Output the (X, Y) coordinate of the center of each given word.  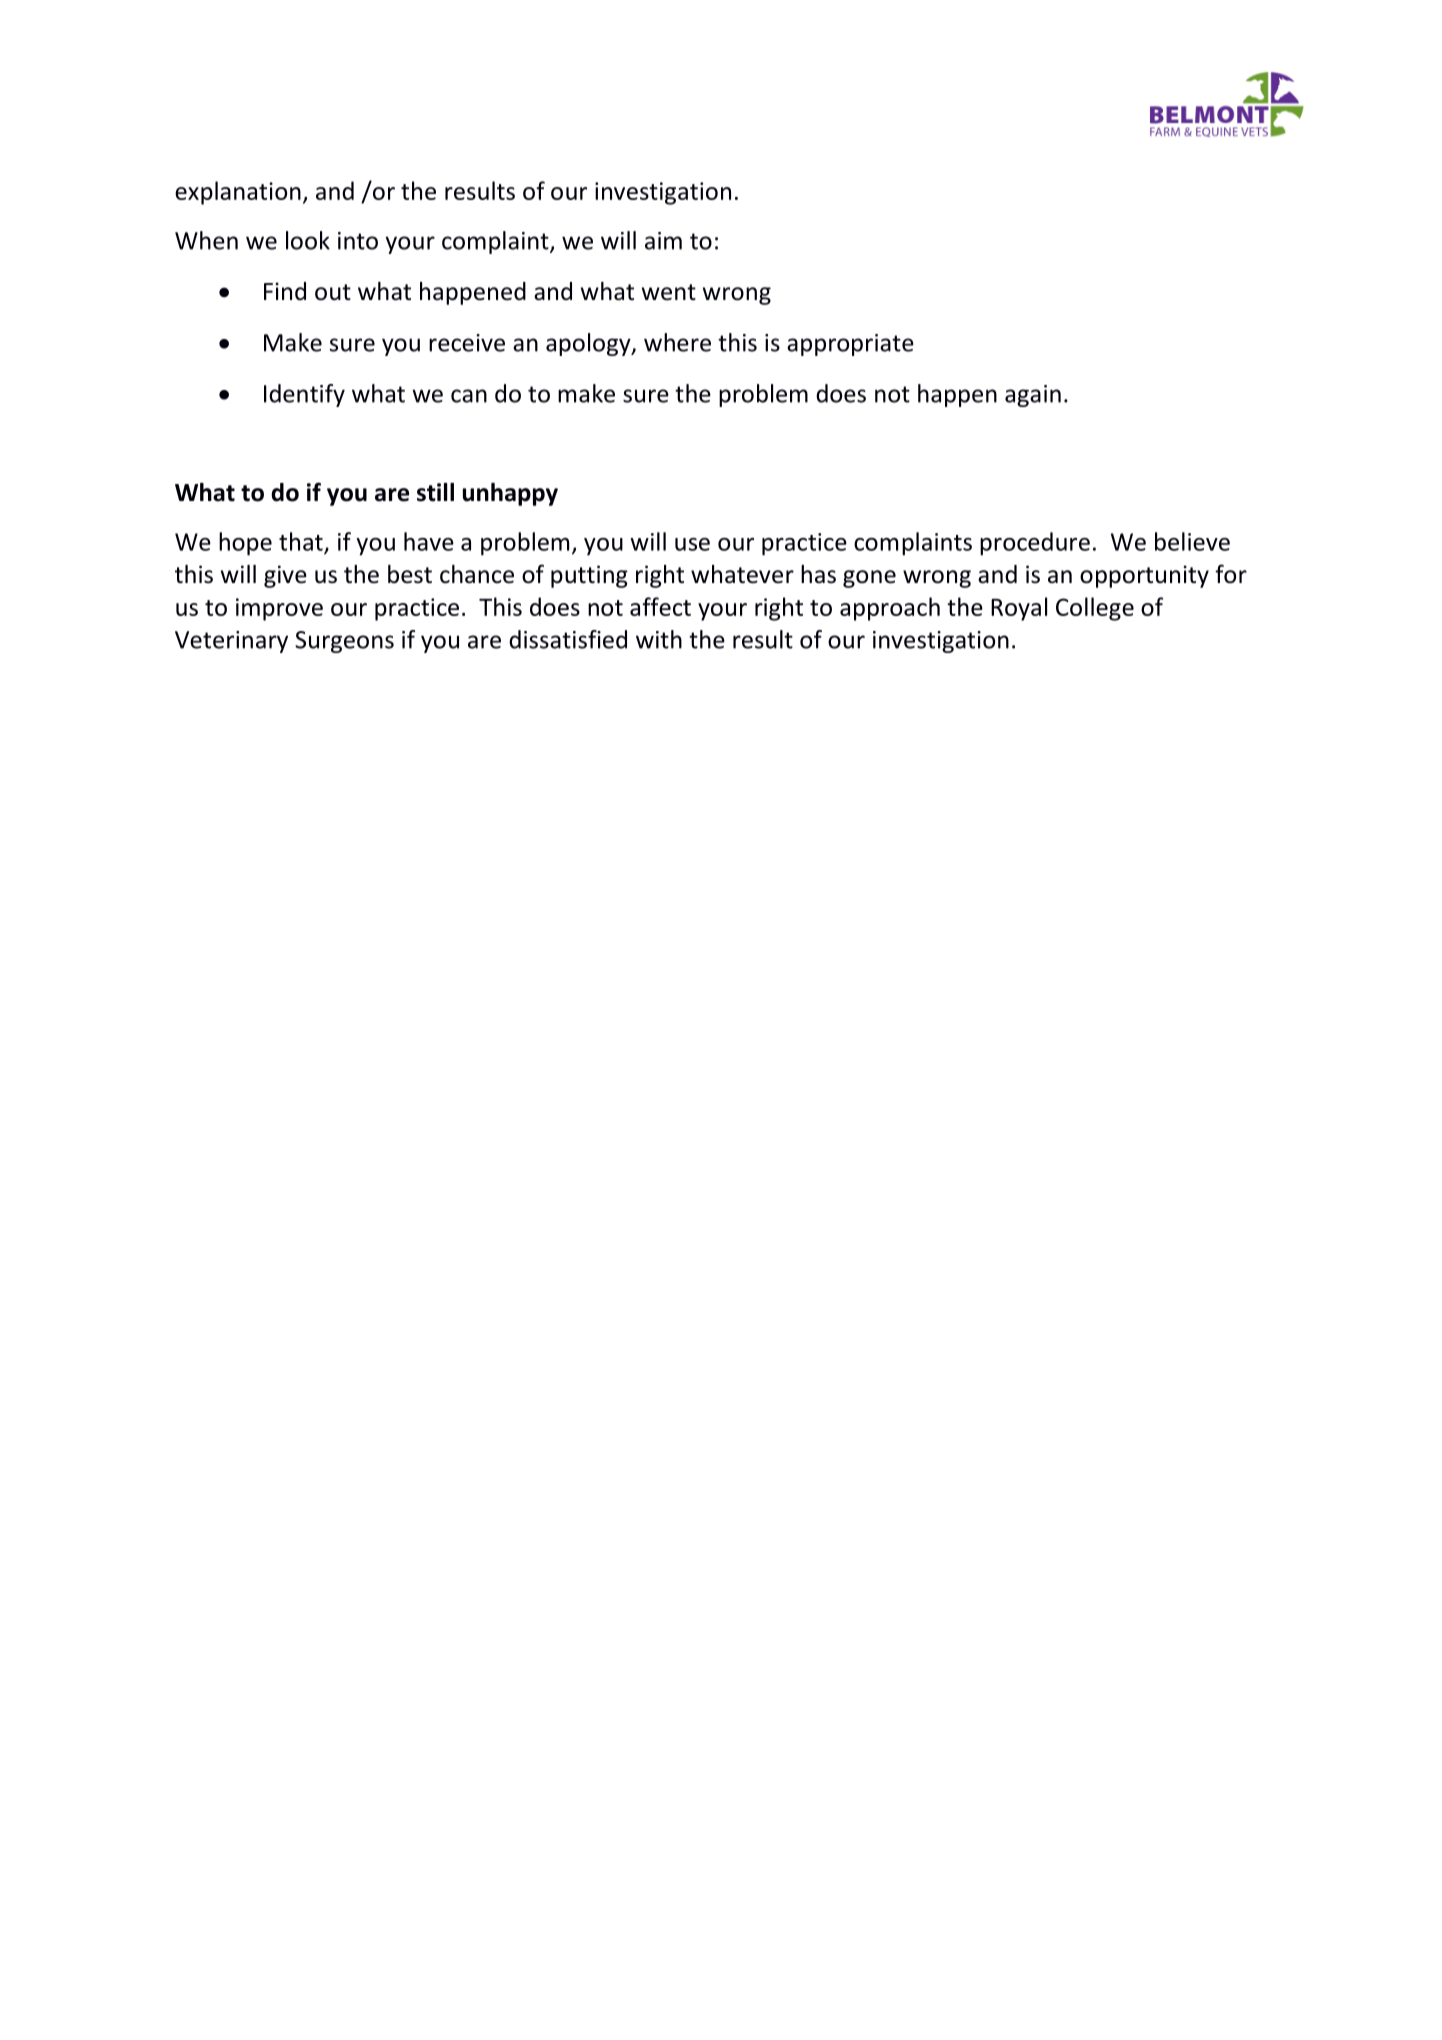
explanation (238, 193)
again (1033, 396)
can (469, 396)
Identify (304, 395)
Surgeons (344, 642)
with (659, 639)
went (669, 292)
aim (663, 241)
